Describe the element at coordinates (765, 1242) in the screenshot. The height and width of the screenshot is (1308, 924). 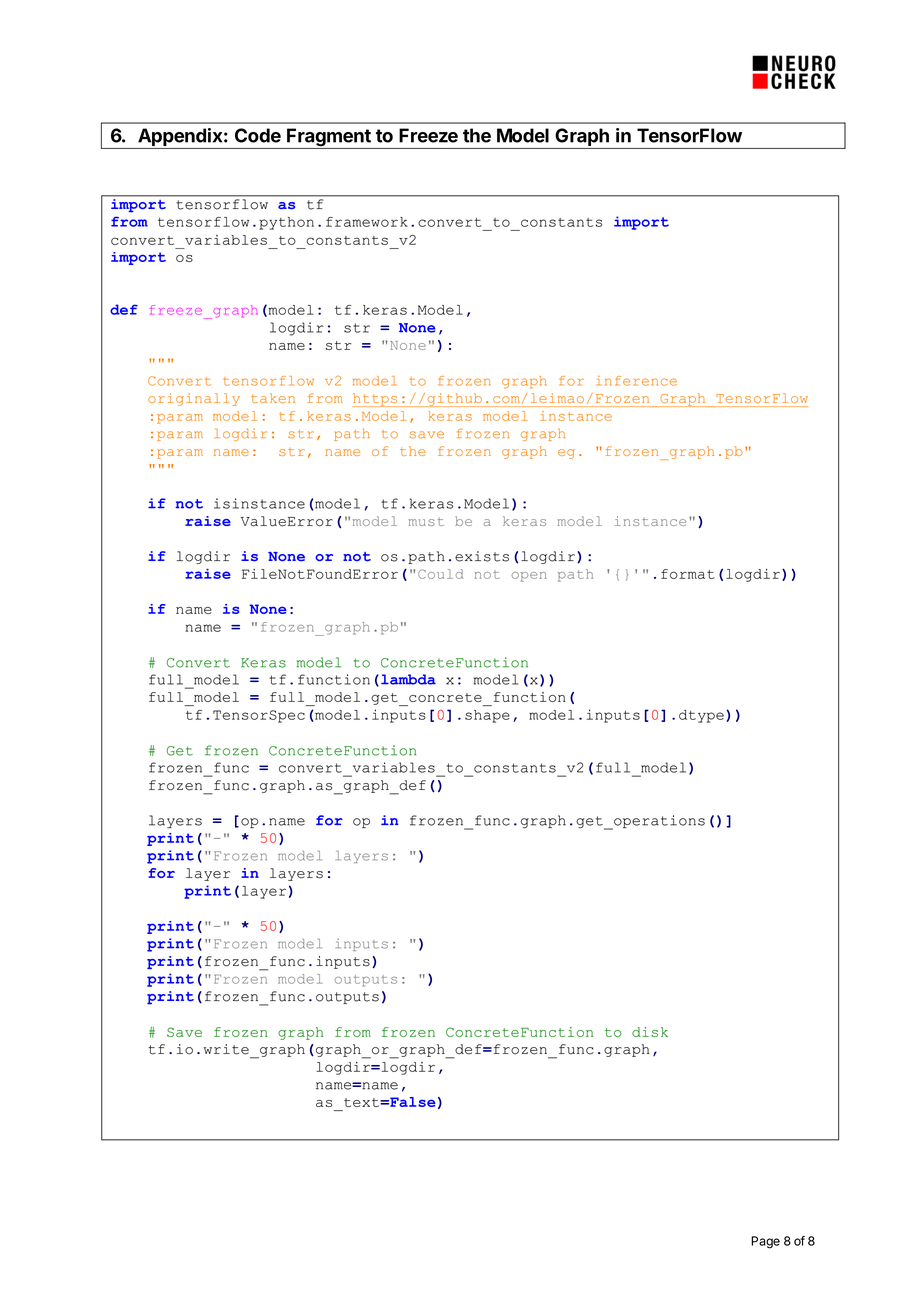
I see `Page` at that location.
